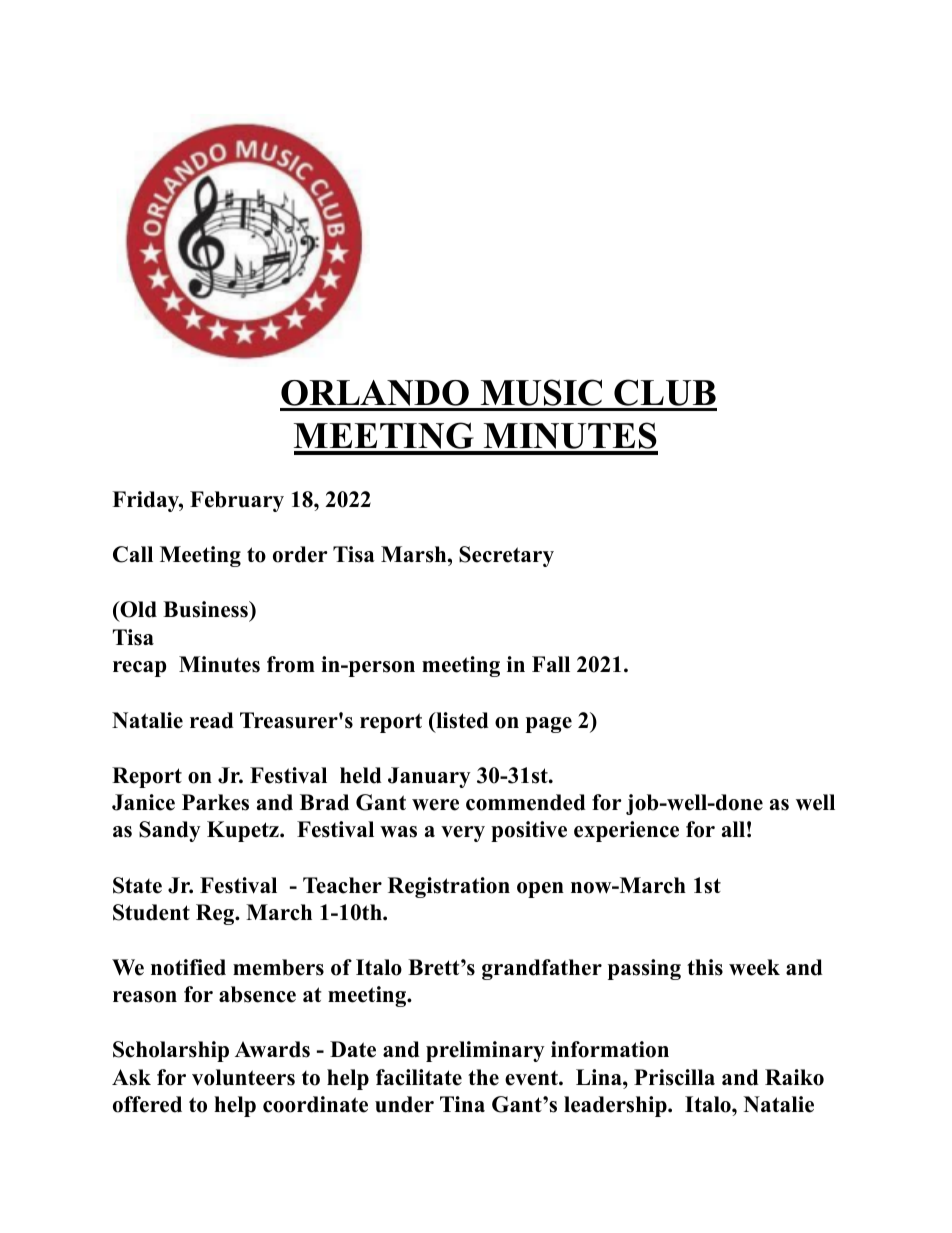  What do you see at coordinates (506, 556) in the screenshot?
I see `Secretary` at bounding box center [506, 556].
